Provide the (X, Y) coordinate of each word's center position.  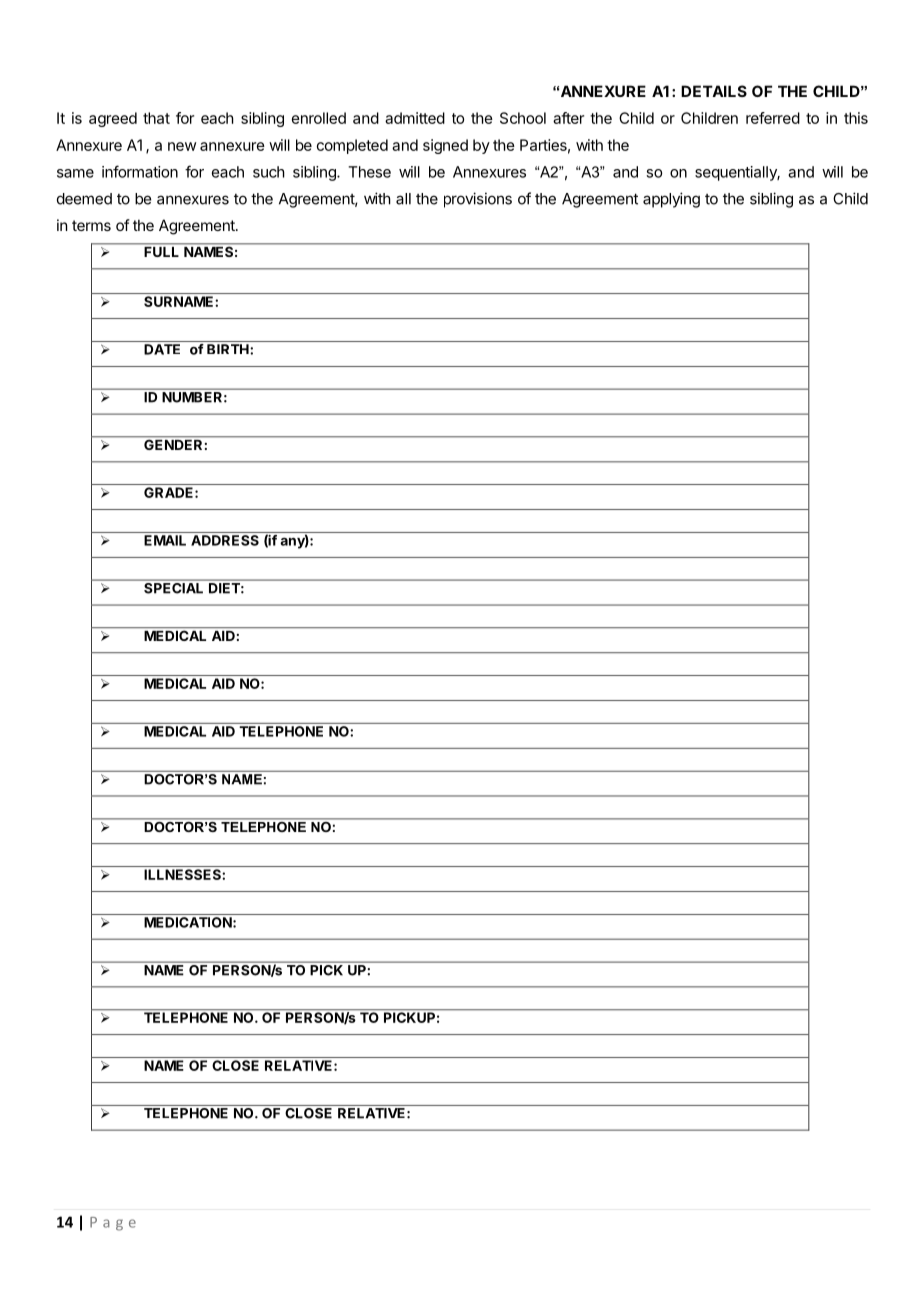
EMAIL (165, 540)
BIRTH (229, 349)
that (156, 118)
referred (773, 118)
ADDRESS (225, 540)
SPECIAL (173, 588)
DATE (162, 349)
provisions (478, 200)
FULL (162, 250)
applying (671, 200)
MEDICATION (189, 922)
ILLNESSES (183, 874)
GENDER (173, 443)
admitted (415, 118)
